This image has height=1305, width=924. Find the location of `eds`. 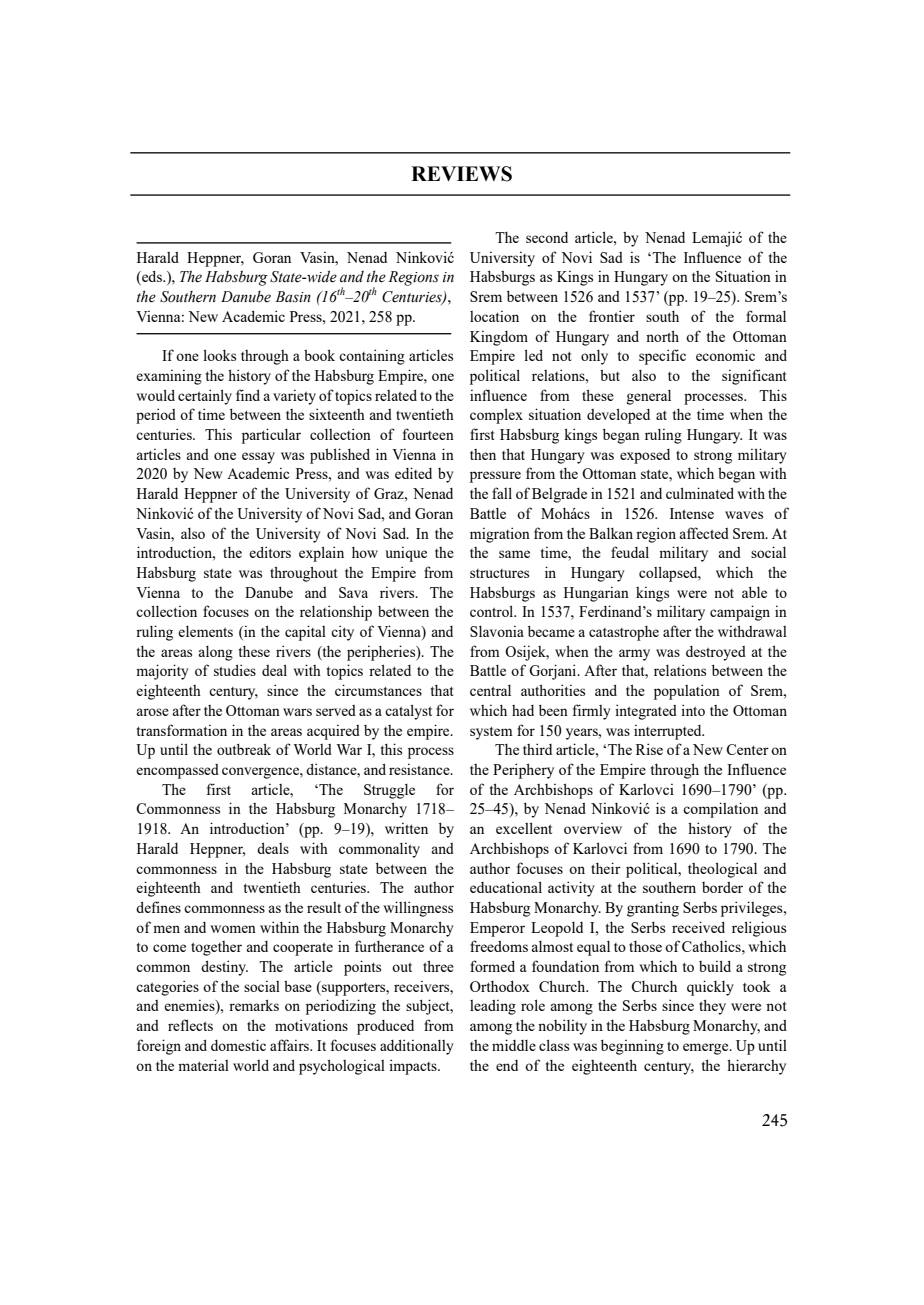

eds is located at coordinates (152, 277).
